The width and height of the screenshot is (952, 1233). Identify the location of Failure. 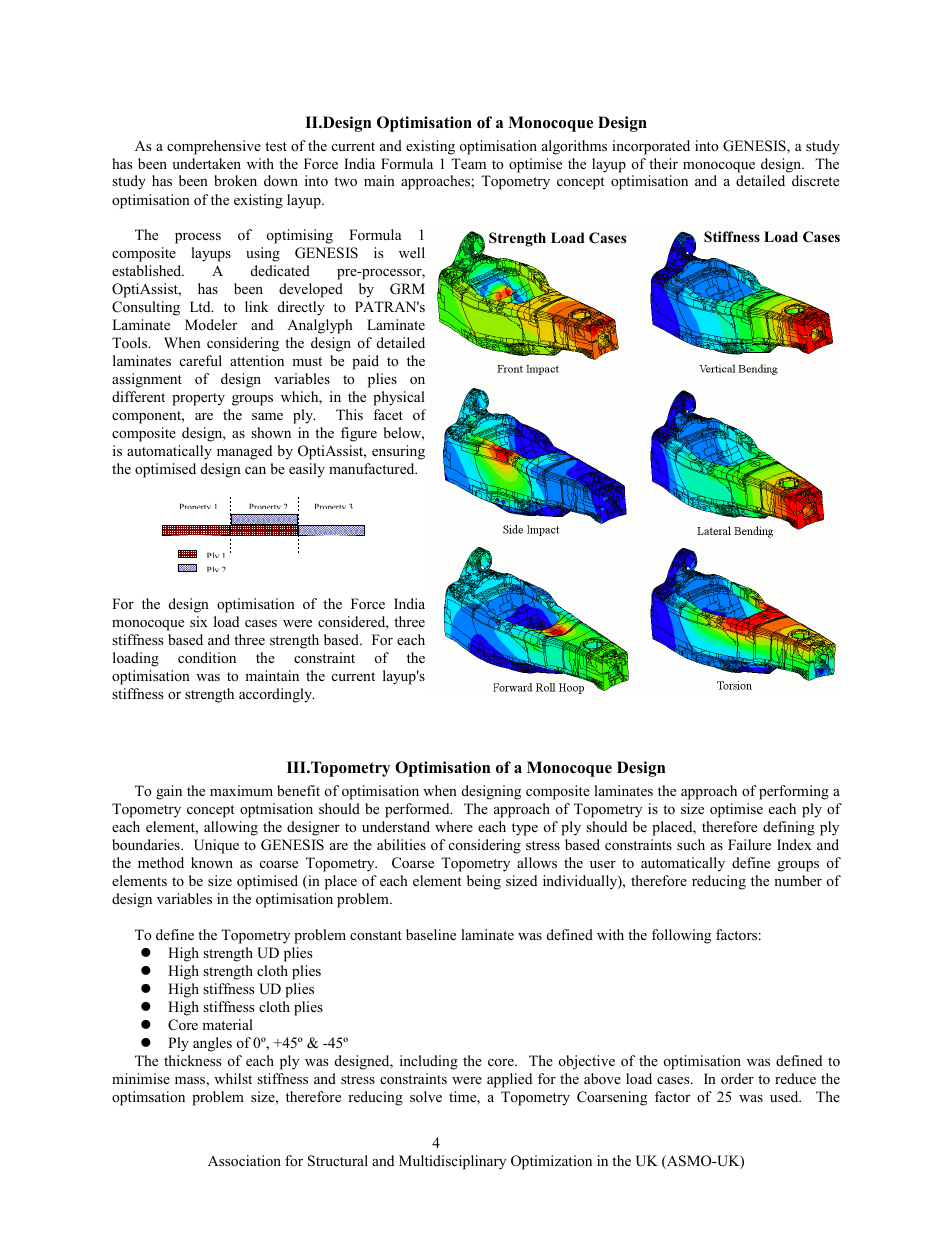
(749, 844).
